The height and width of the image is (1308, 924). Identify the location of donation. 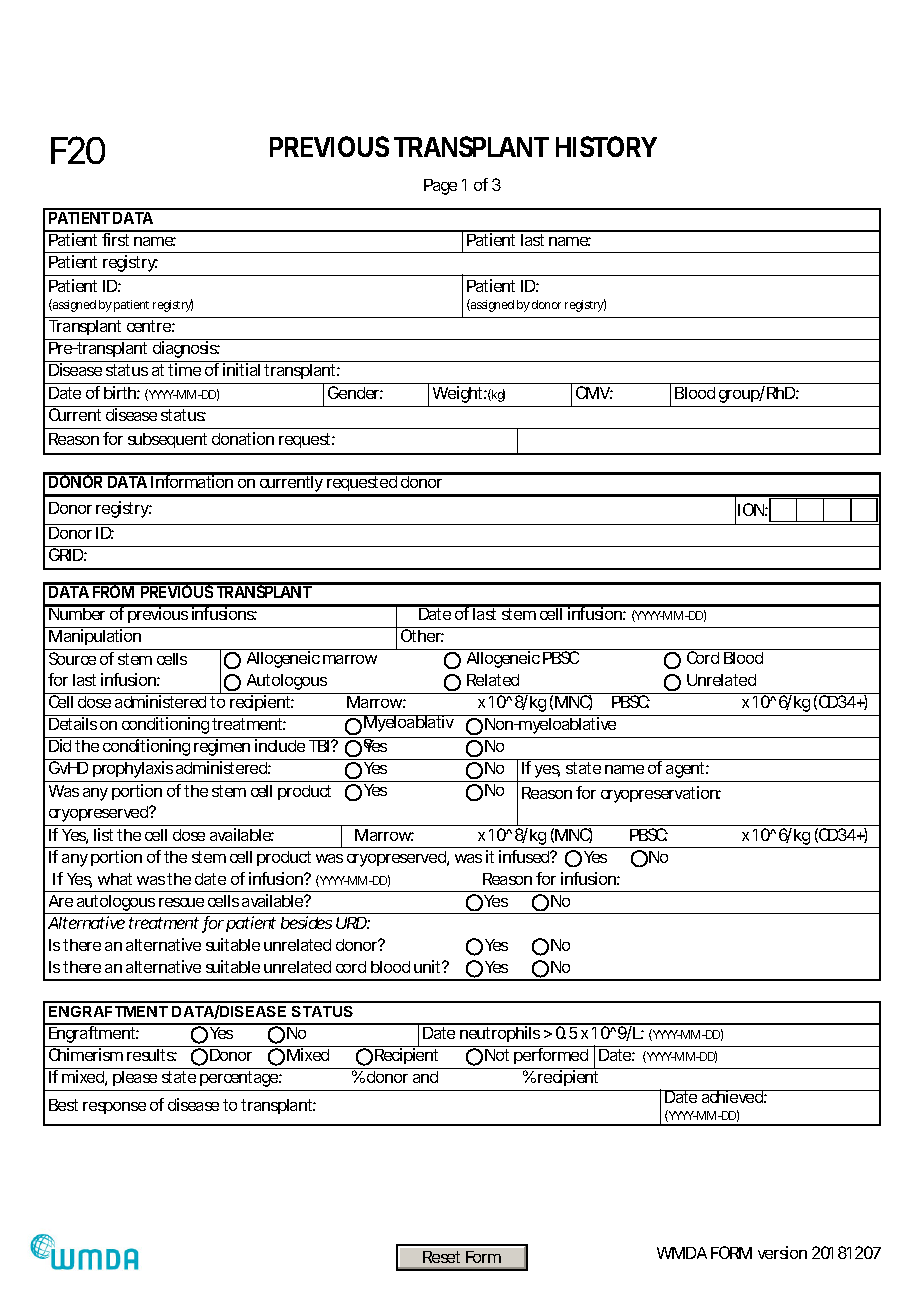
(243, 438).
